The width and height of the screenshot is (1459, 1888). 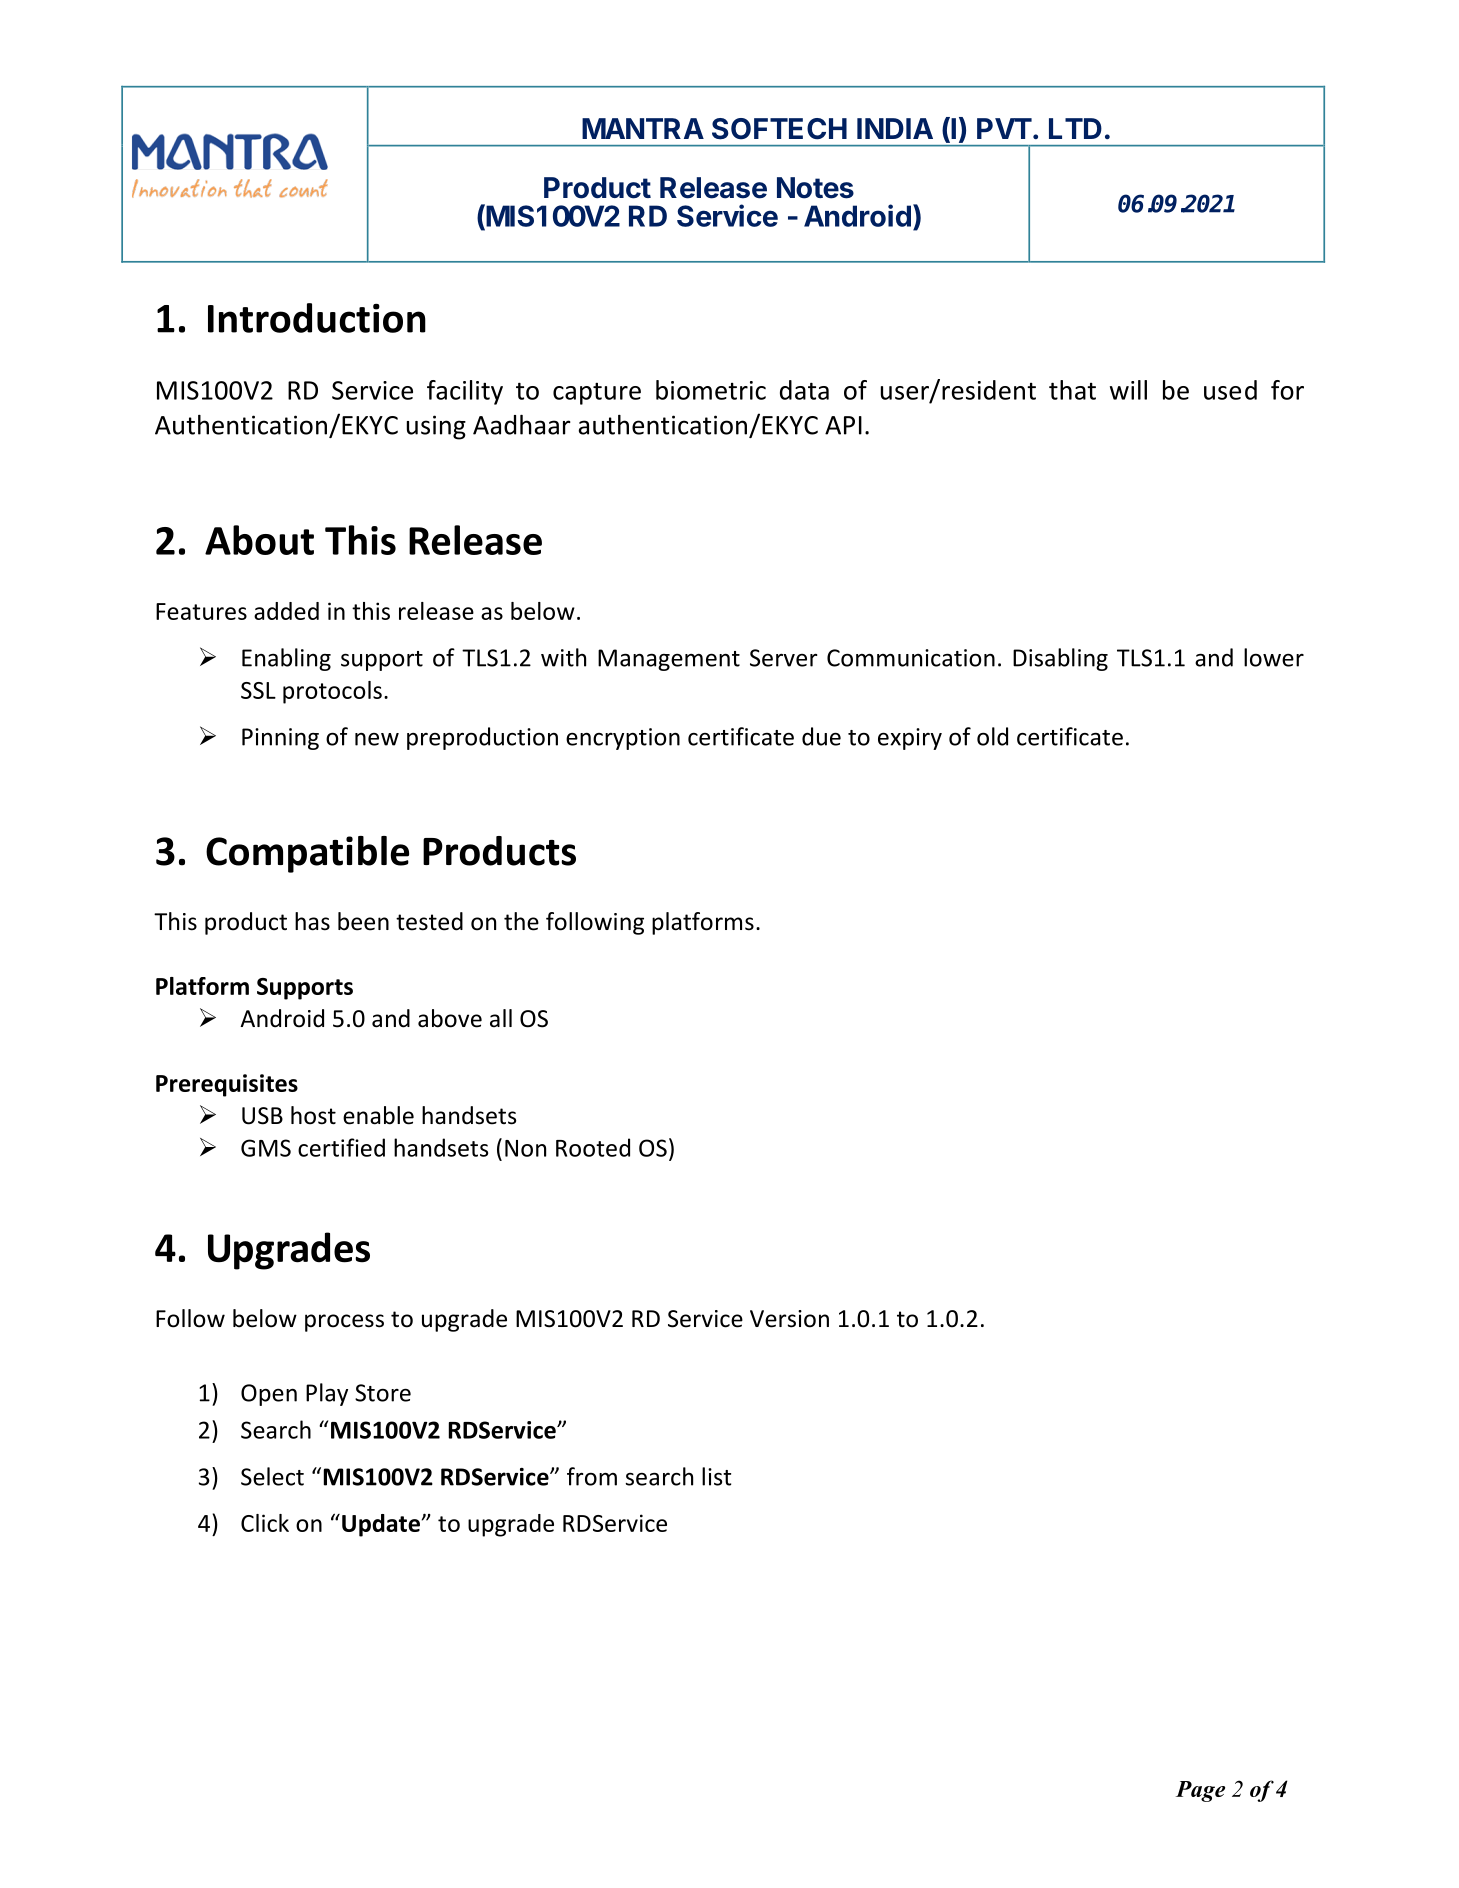 I want to click on process, so click(x=344, y=1323).
